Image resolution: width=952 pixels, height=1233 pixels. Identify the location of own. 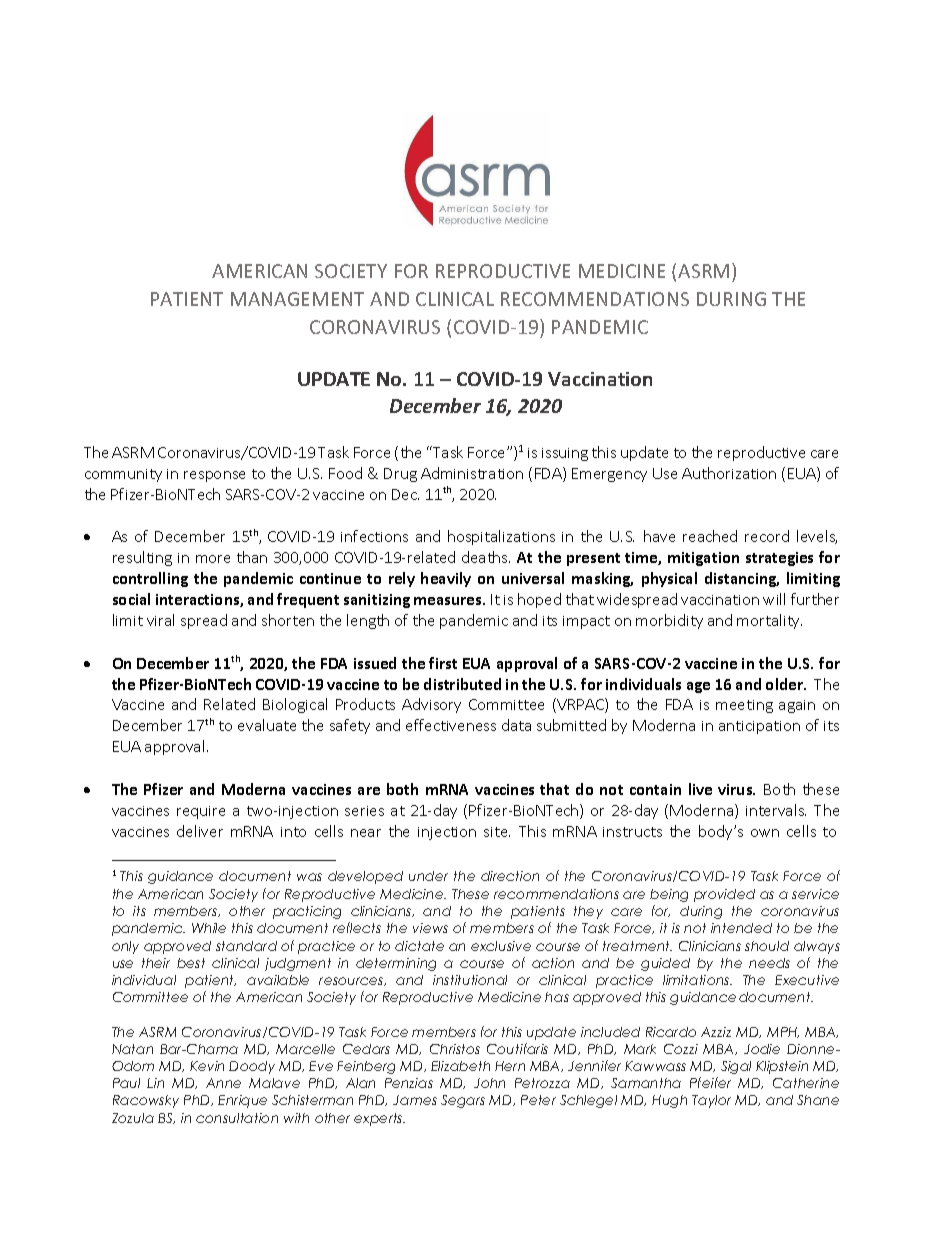
(765, 833).
